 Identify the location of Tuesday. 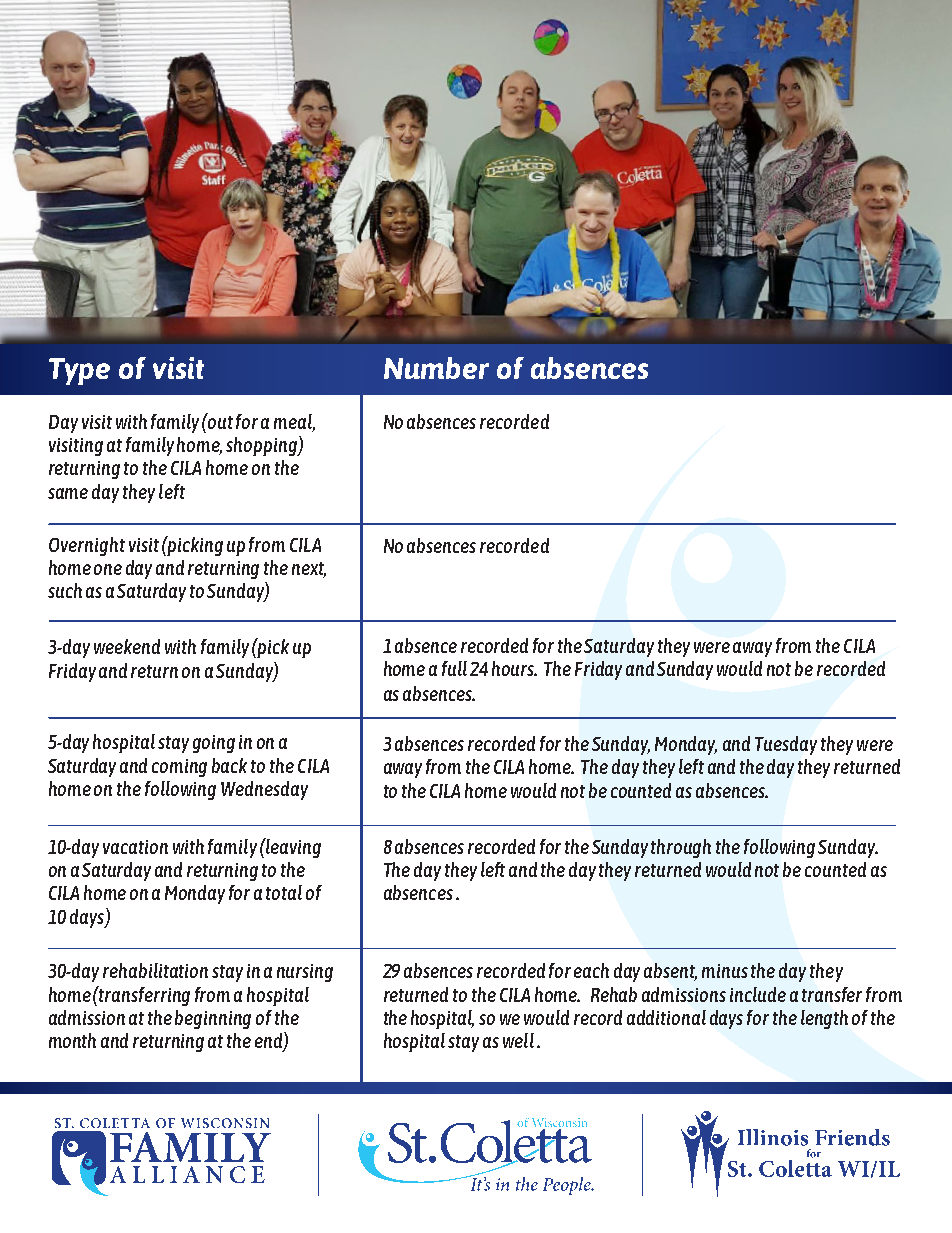
(786, 745).
